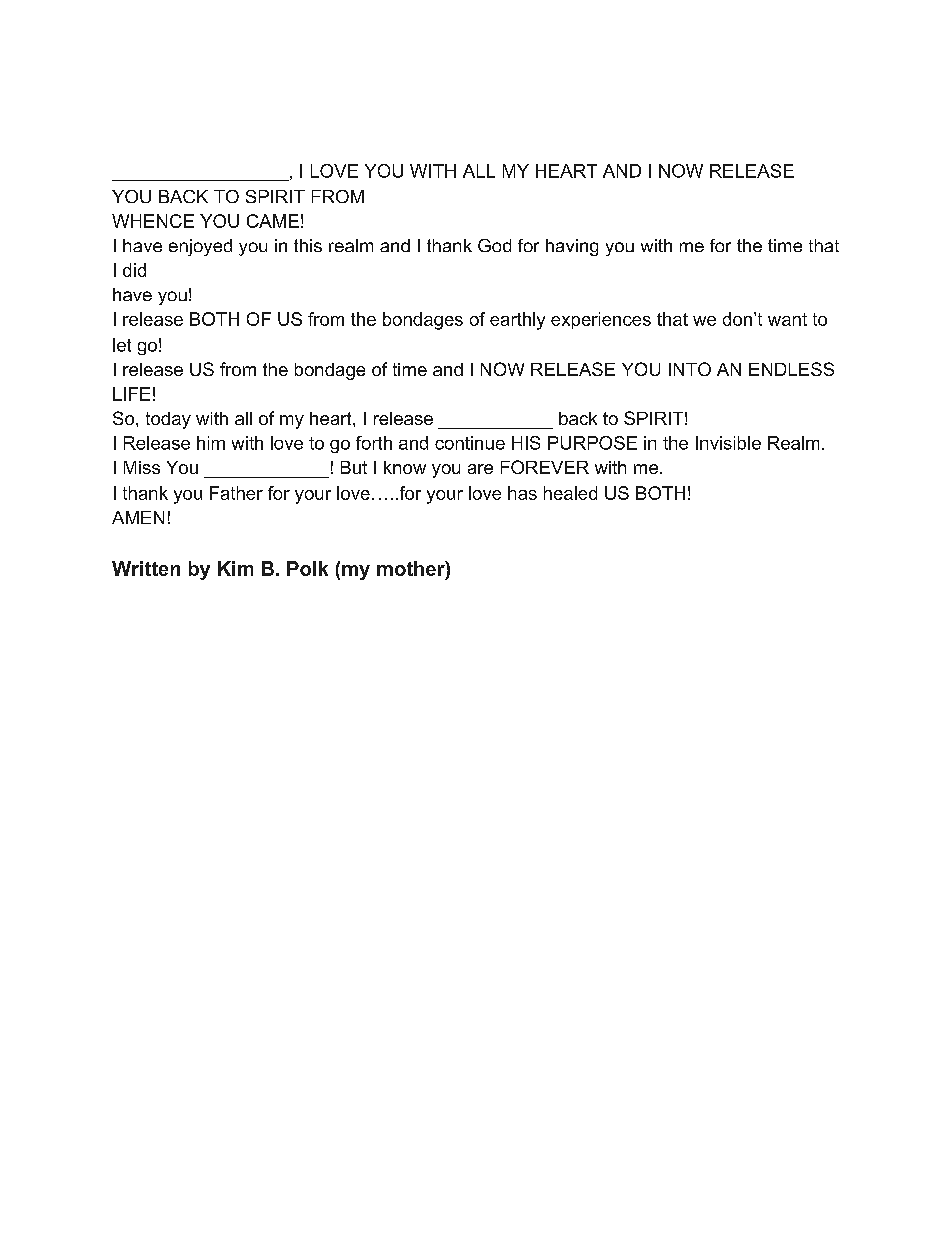  Describe the element at coordinates (235, 568) in the image. I see `Kim` at that location.
